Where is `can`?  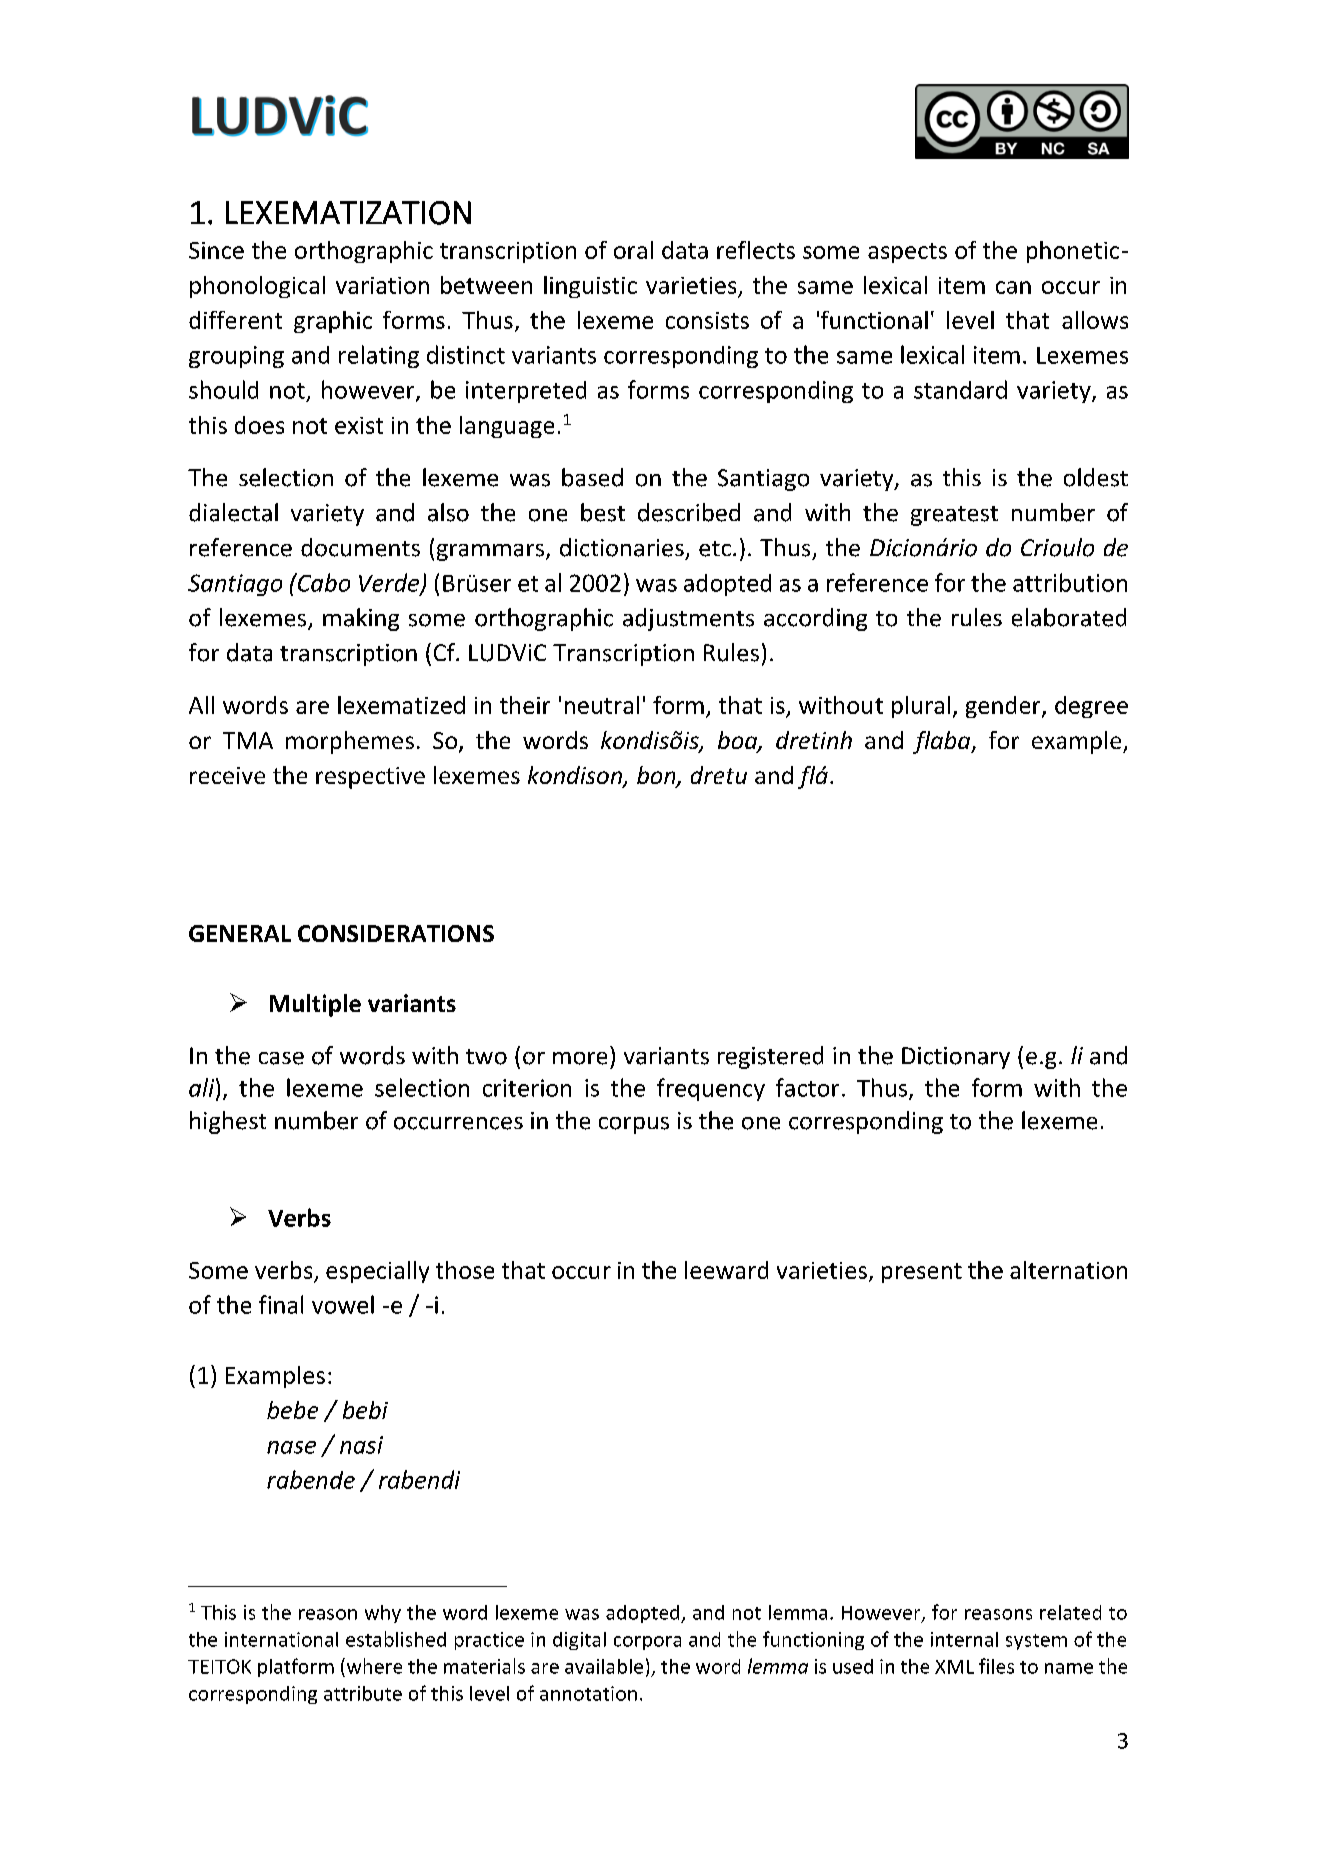
can is located at coordinates (1013, 287).
